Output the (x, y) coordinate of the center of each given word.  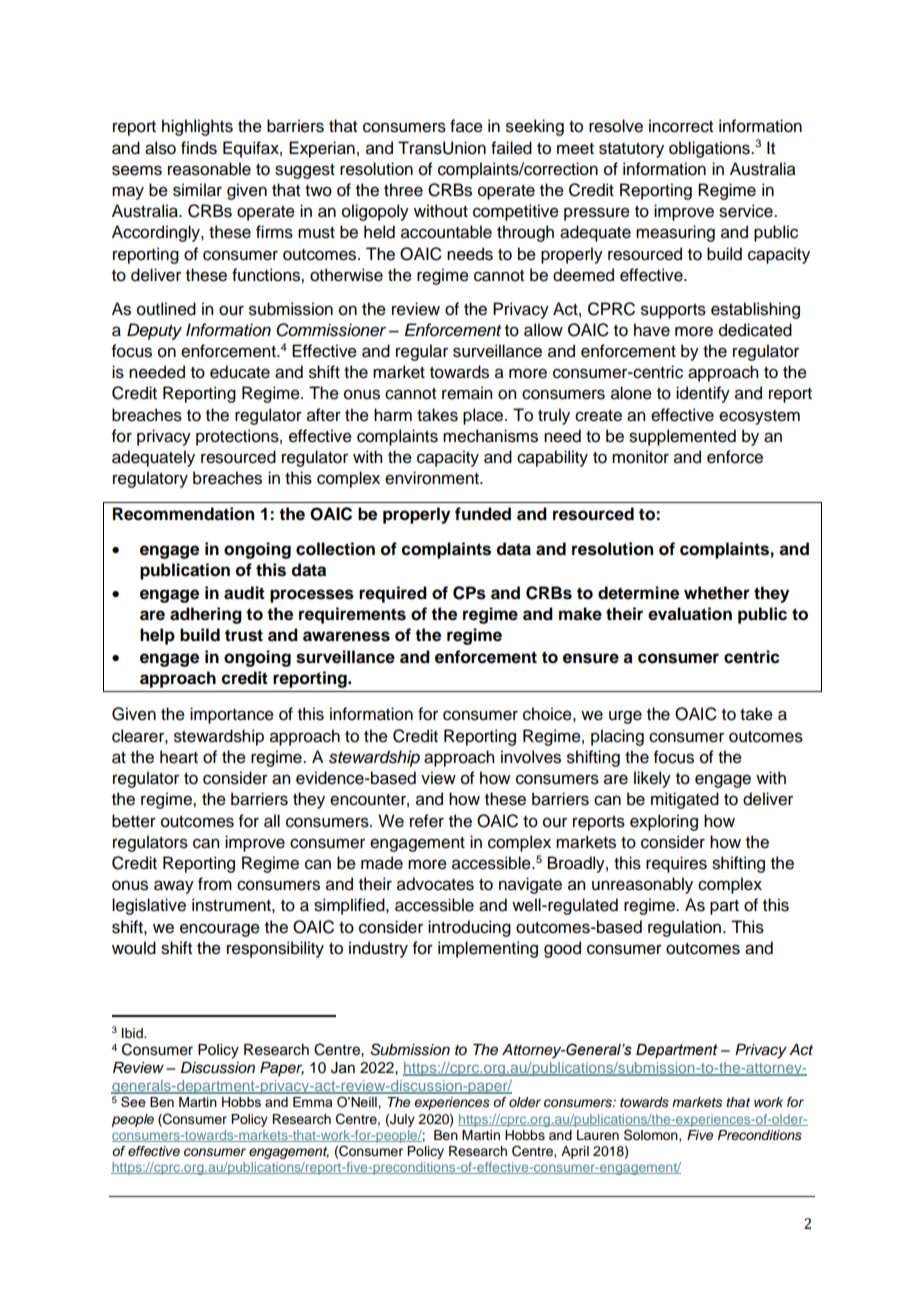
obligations (710, 149)
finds (199, 148)
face (466, 126)
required (393, 594)
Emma (312, 1102)
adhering (206, 615)
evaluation (690, 614)
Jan (343, 1068)
